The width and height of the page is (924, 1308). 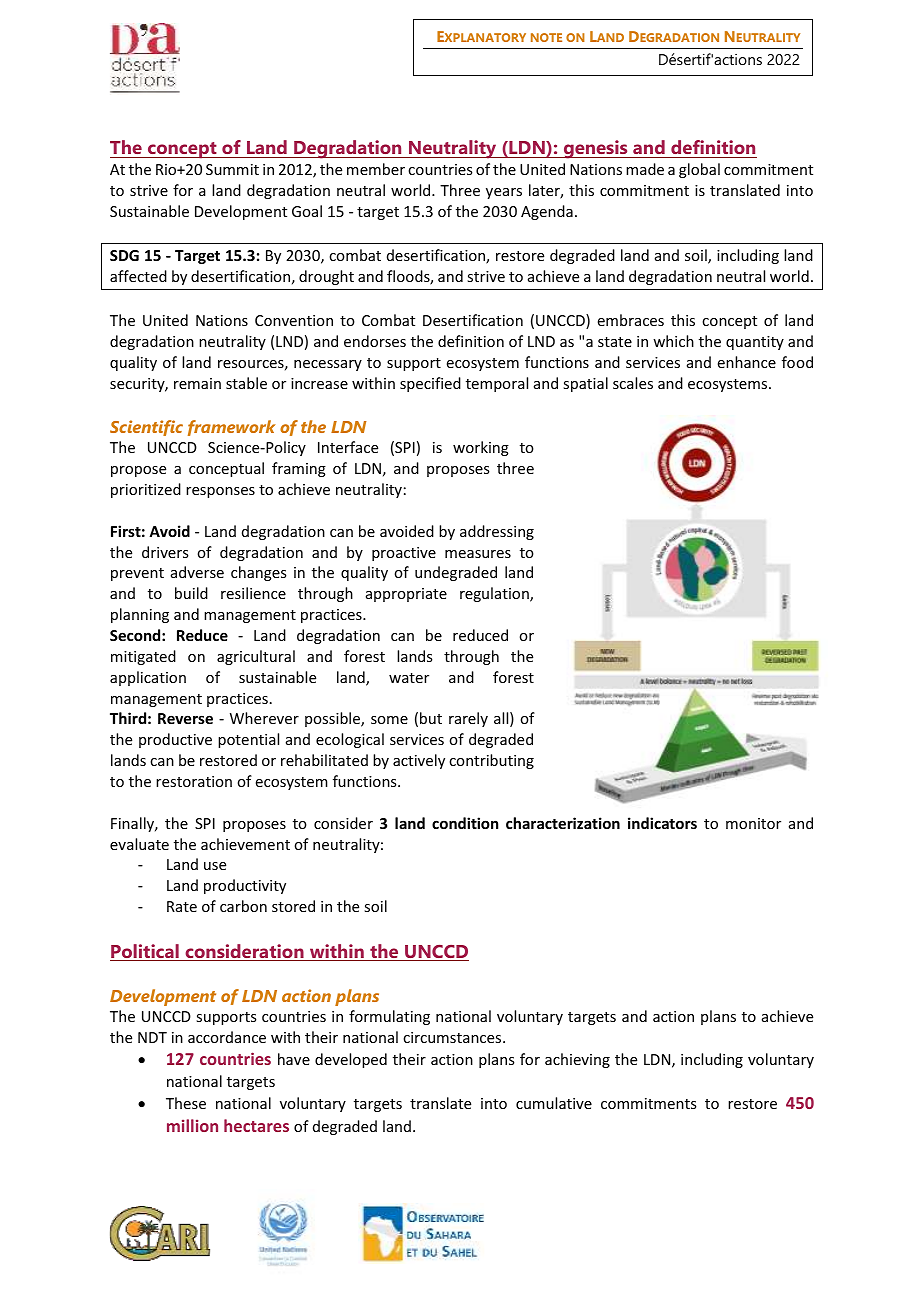 I want to click on regulation, so click(x=495, y=594).
